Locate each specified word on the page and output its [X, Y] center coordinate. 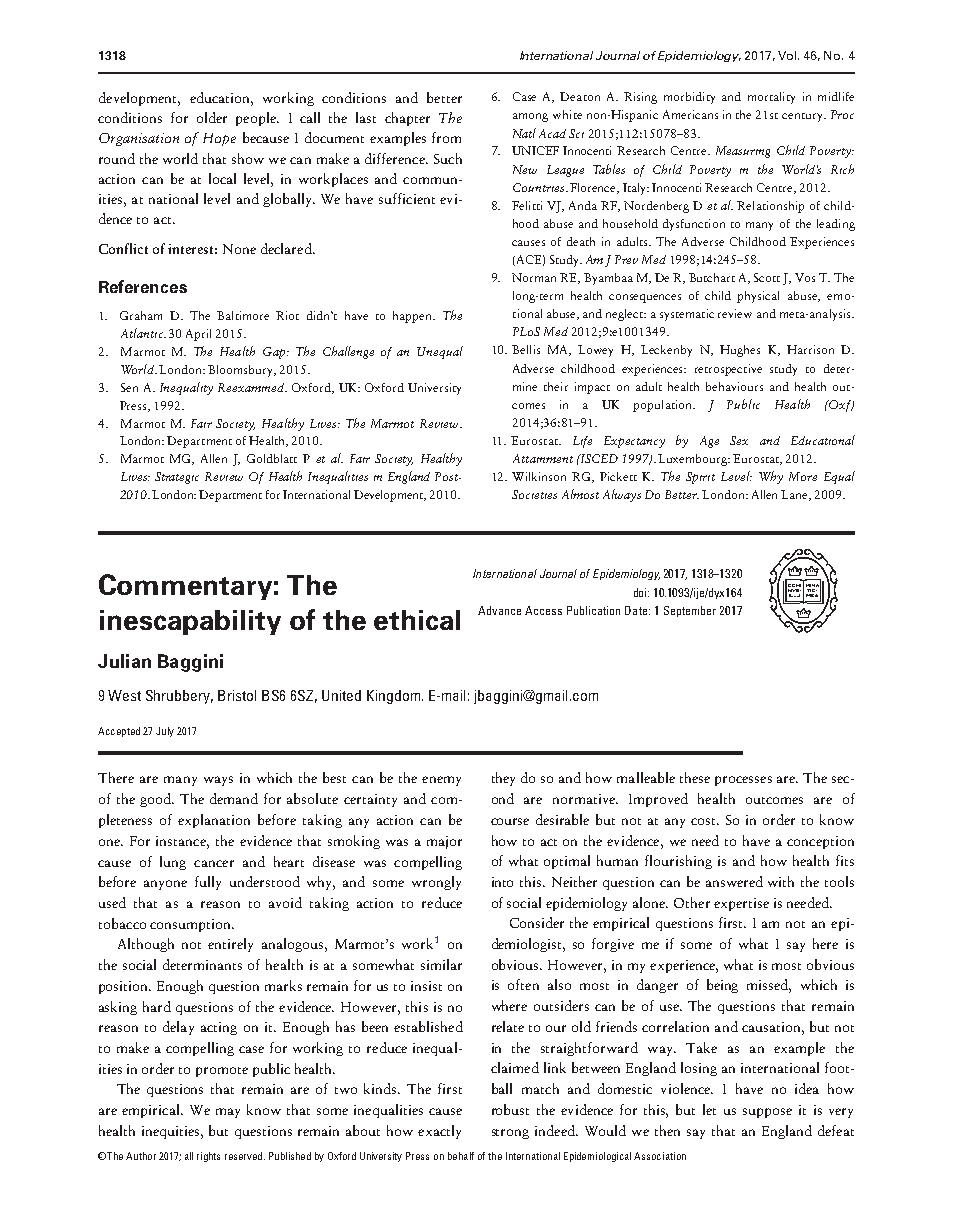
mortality [771, 98]
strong [510, 1134]
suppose [767, 1113]
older [212, 117]
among [530, 117]
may [228, 1113]
